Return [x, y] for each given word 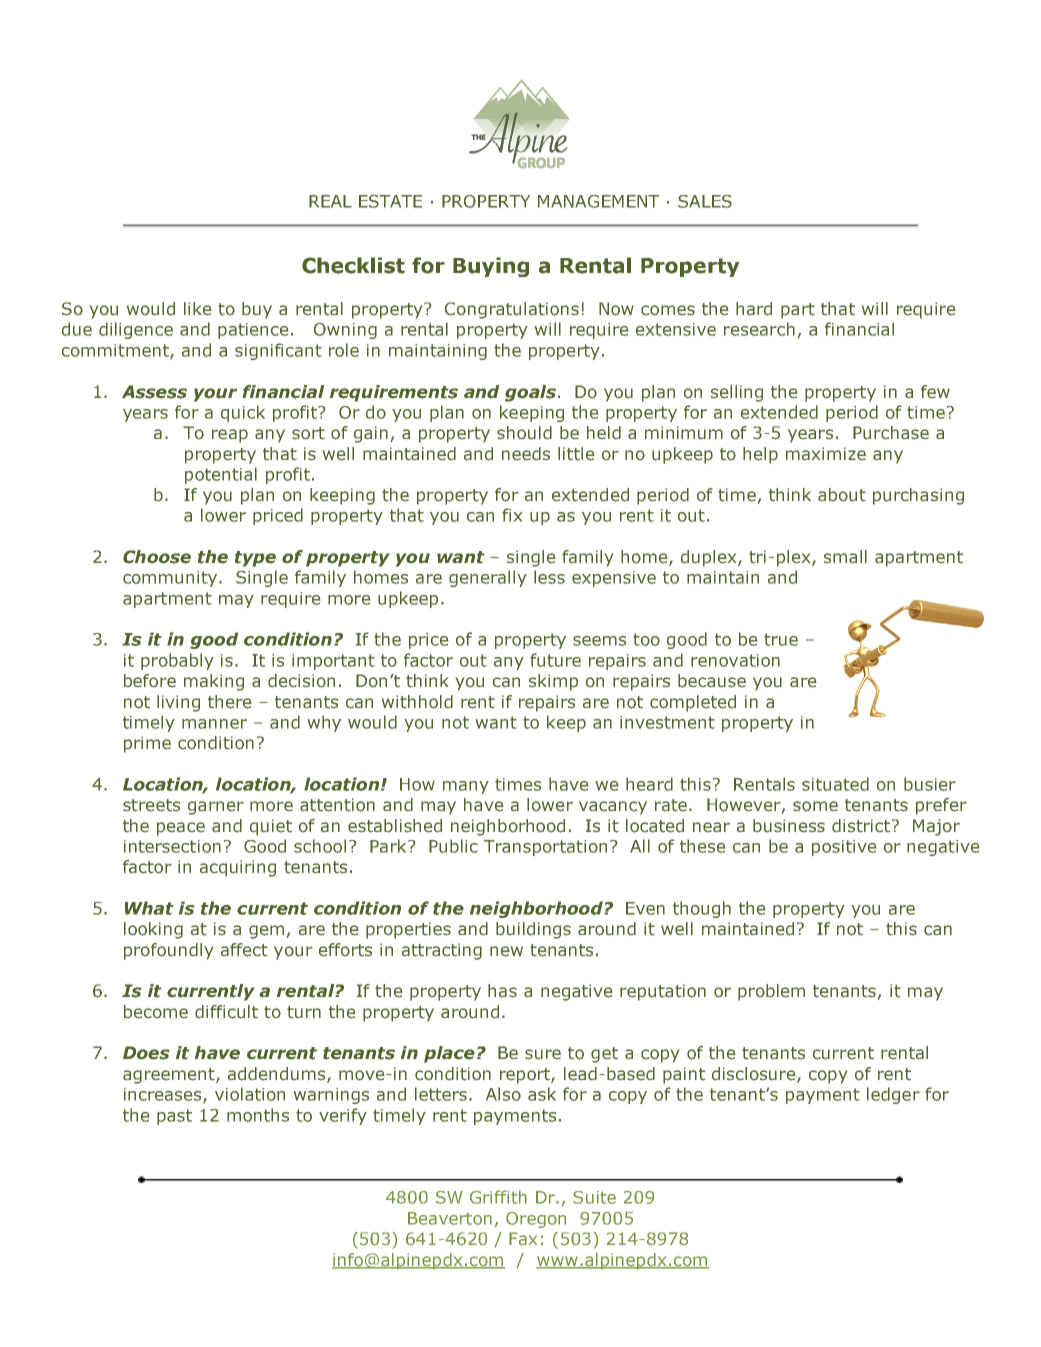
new [506, 951]
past [174, 1117]
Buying [491, 267]
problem [771, 992]
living [178, 703]
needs [526, 453]
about [842, 495]
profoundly [168, 951]
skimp [553, 682]
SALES [705, 201]
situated [835, 784]
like [198, 309]
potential [221, 475]
